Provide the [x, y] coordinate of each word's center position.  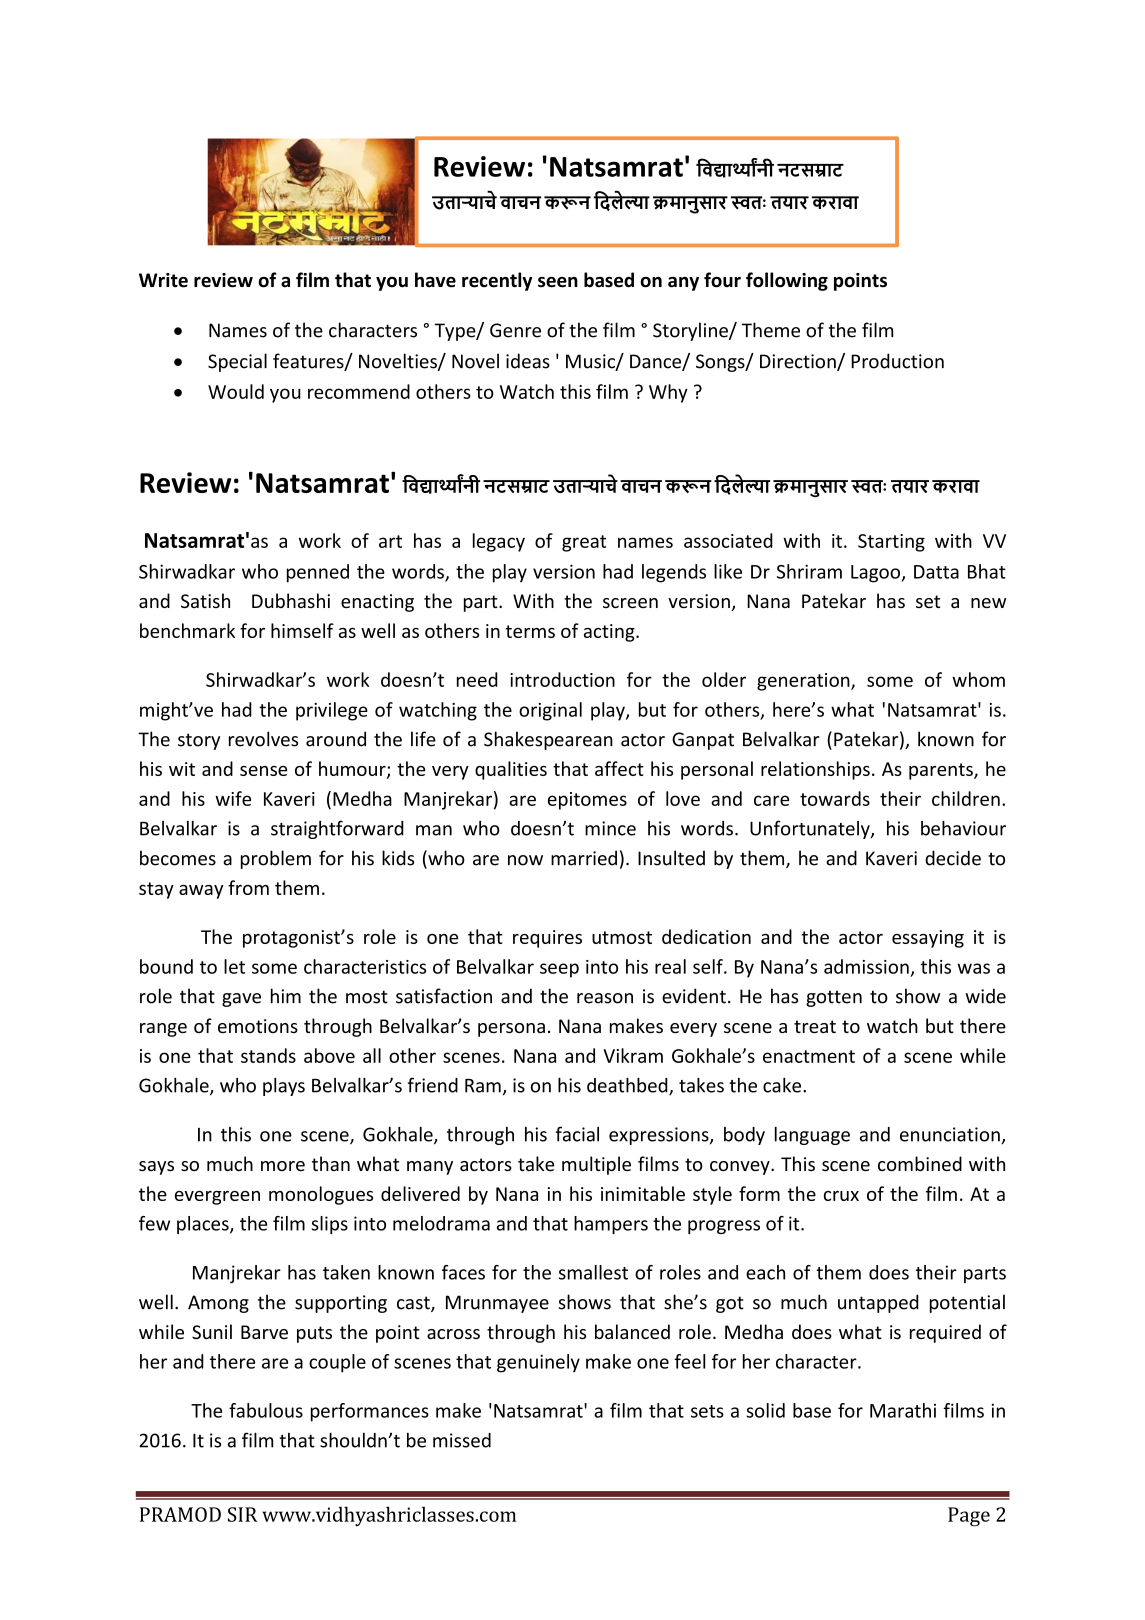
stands [268, 1055]
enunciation [950, 1134]
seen [558, 282]
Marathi [903, 1410]
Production [897, 361]
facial [577, 1134]
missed [462, 1440]
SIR [243, 1514]
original [550, 711]
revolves [263, 739]
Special [237, 362]
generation [804, 682]
